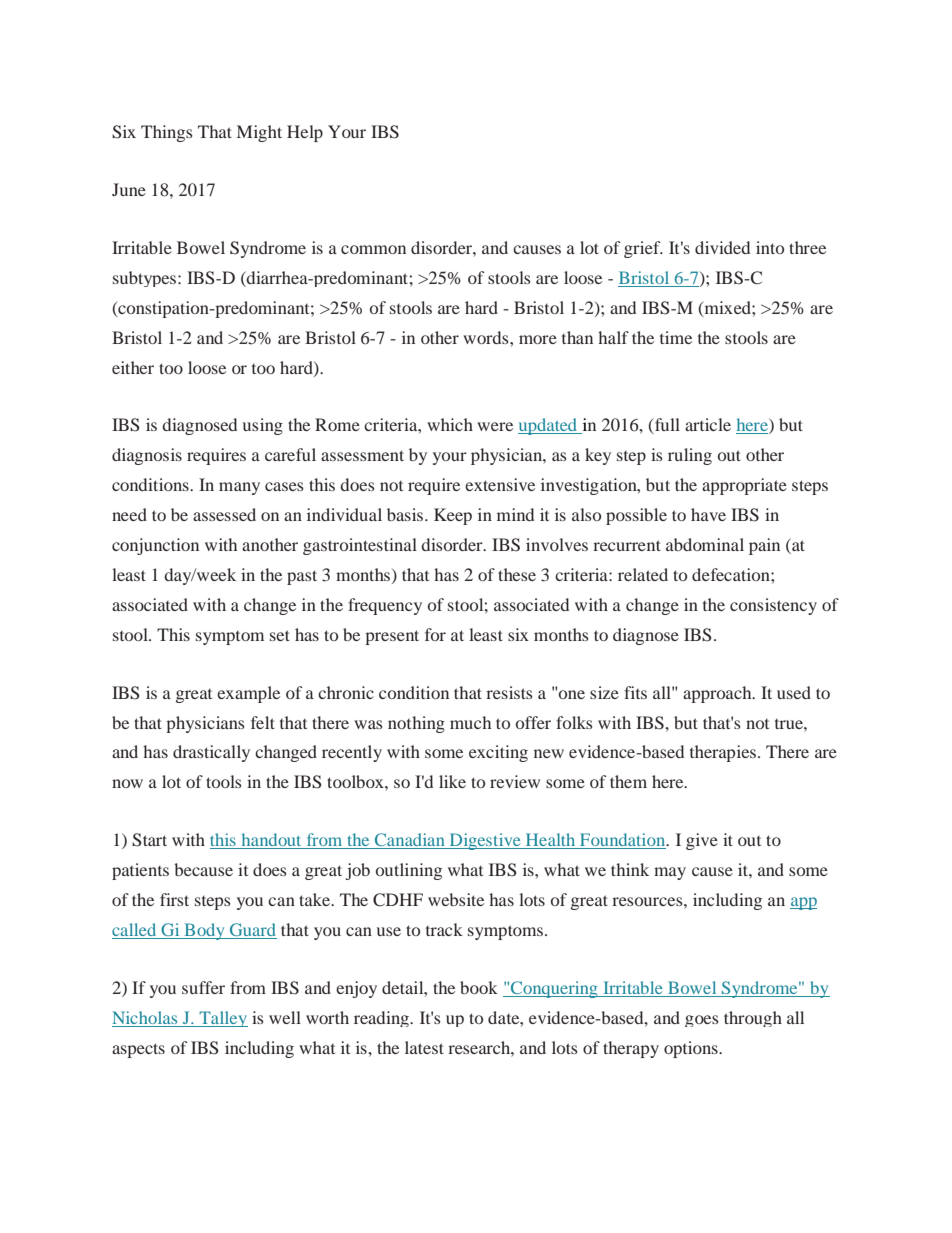 The image size is (952, 1233). What do you see at coordinates (167, 133) in the image?
I see `Things` at bounding box center [167, 133].
